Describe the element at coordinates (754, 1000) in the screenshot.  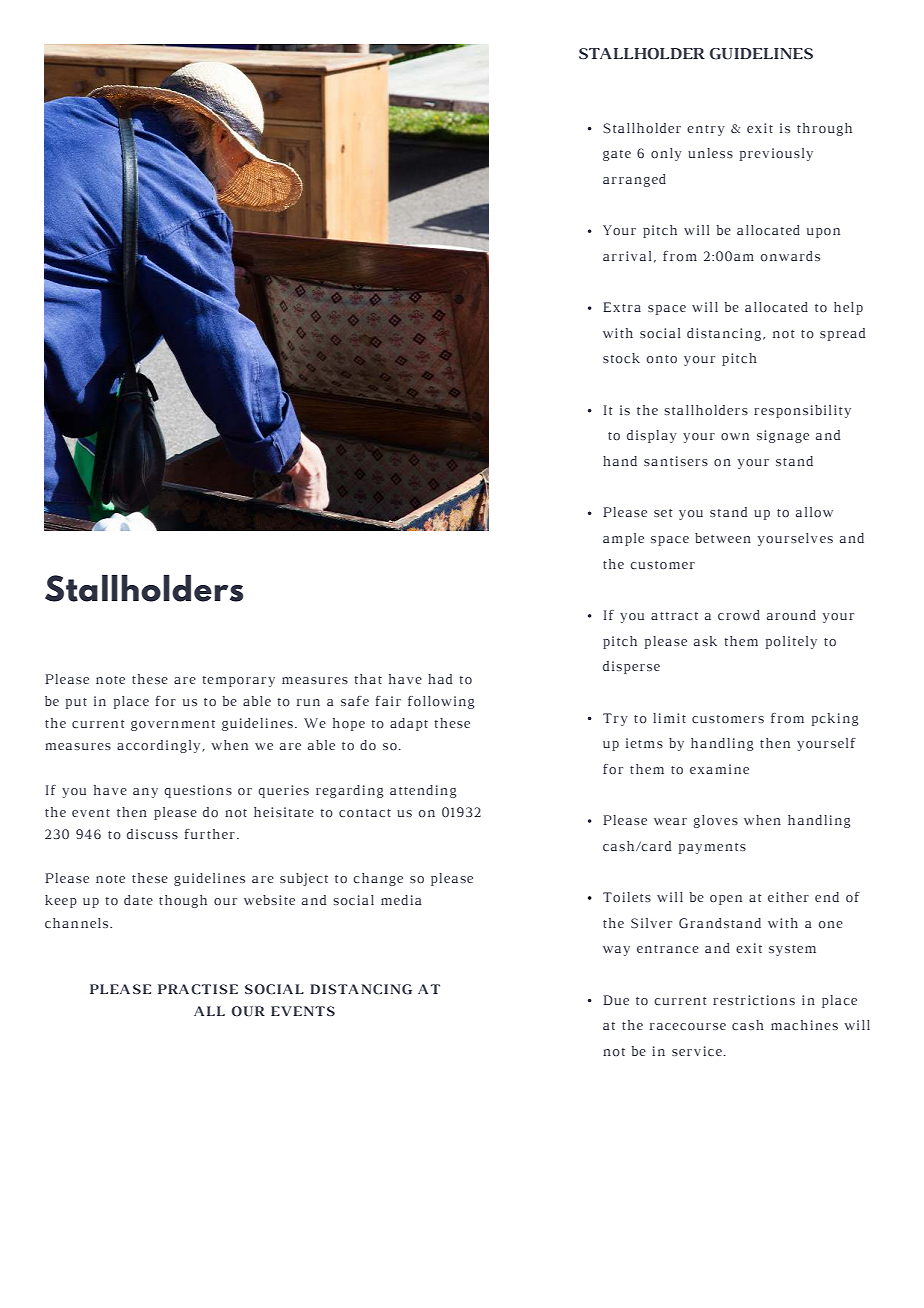
I see `restrictions` at that location.
